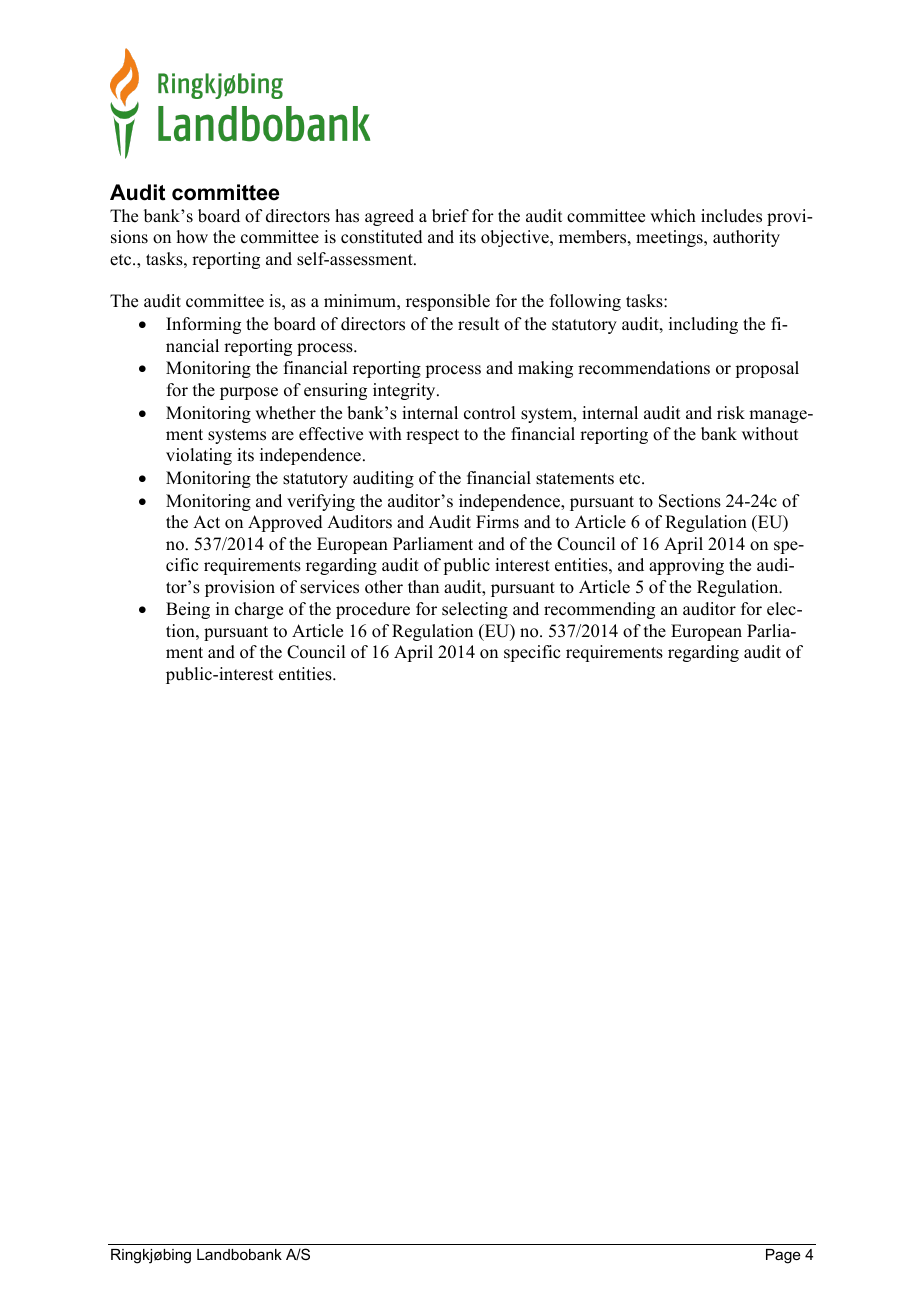  I want to click on recommending, so click(599, 610).
